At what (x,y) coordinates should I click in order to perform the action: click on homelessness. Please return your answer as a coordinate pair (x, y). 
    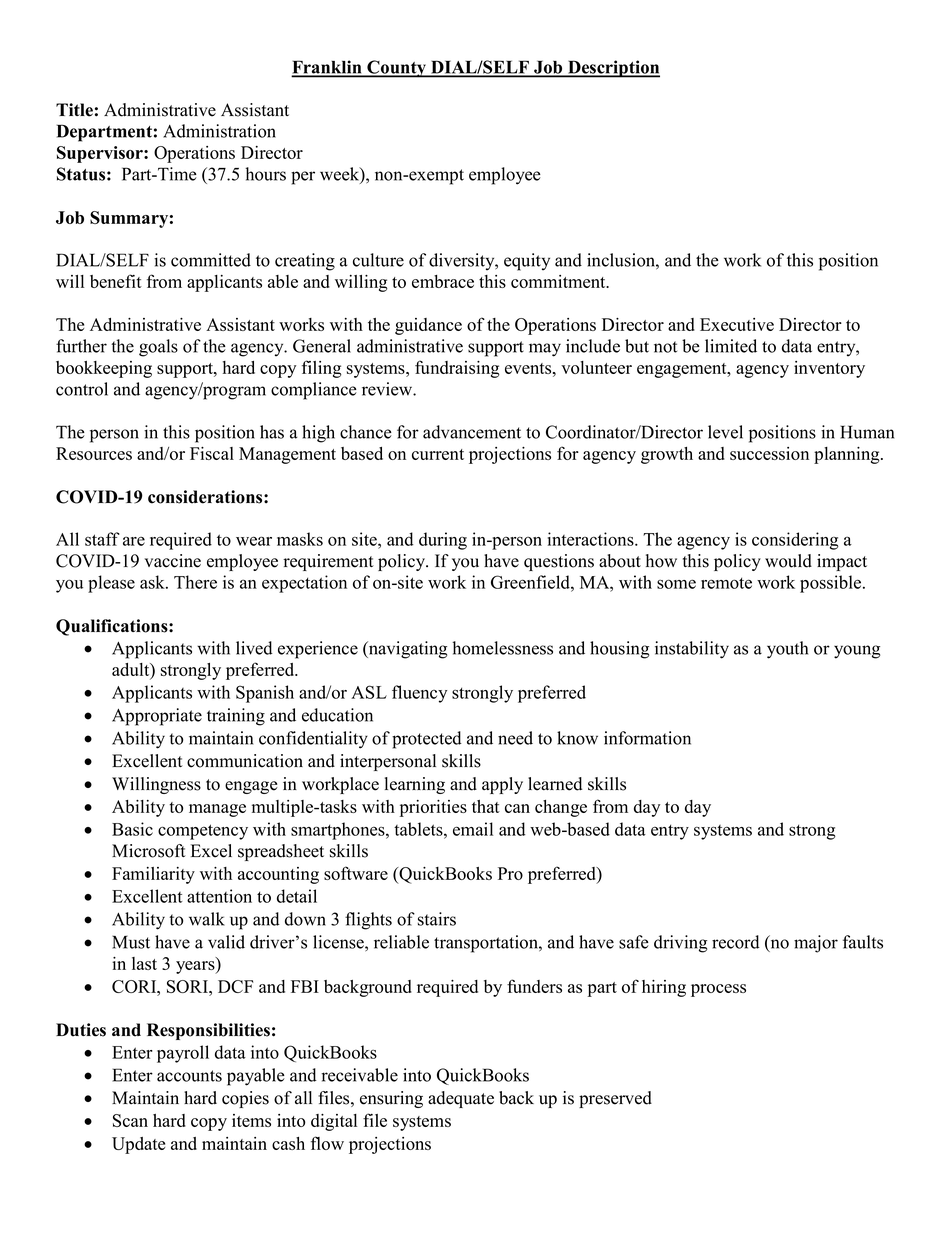
    Looking at the image, I should click on (502, 648).
